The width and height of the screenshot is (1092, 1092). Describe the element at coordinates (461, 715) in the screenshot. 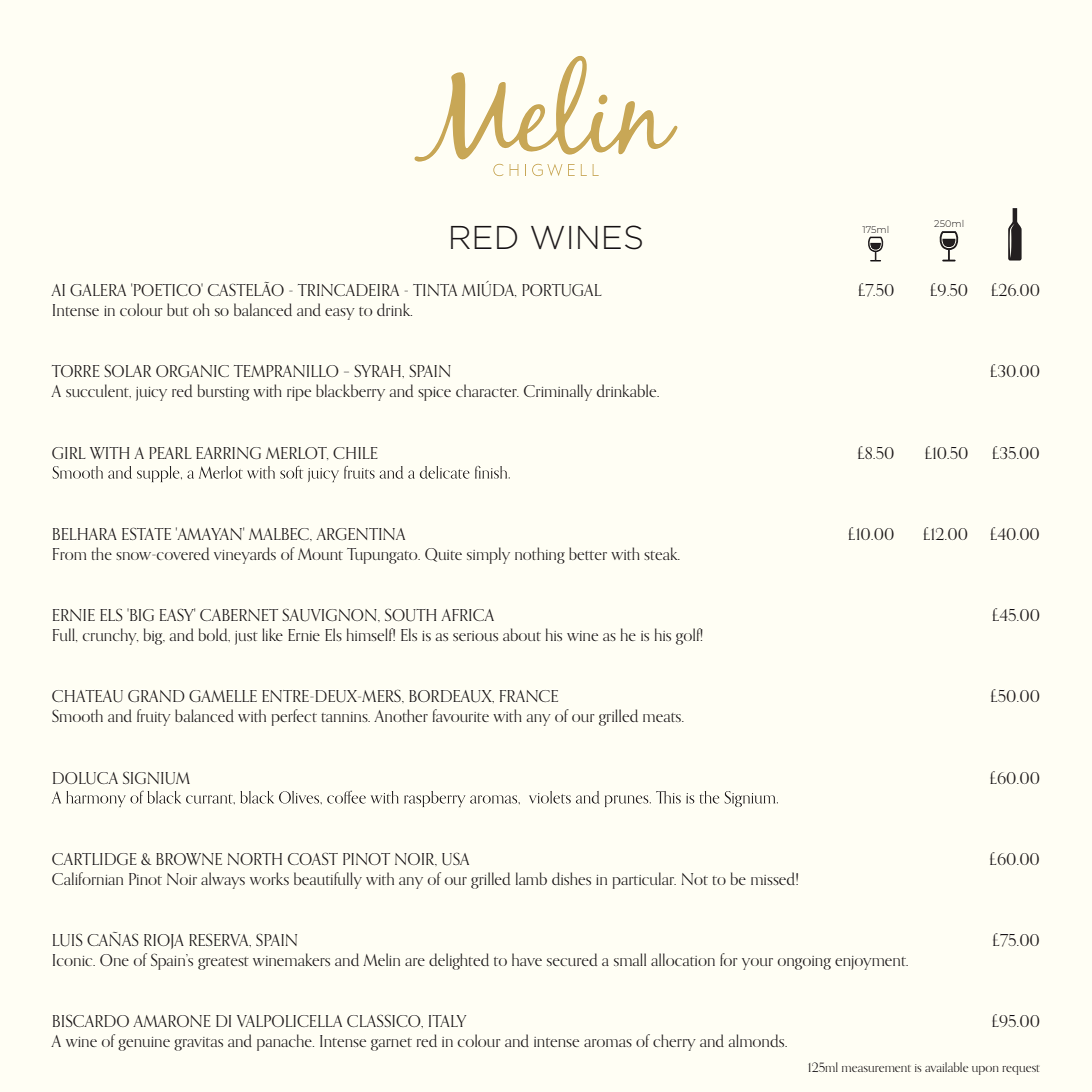

I see `favourite` at that location.
